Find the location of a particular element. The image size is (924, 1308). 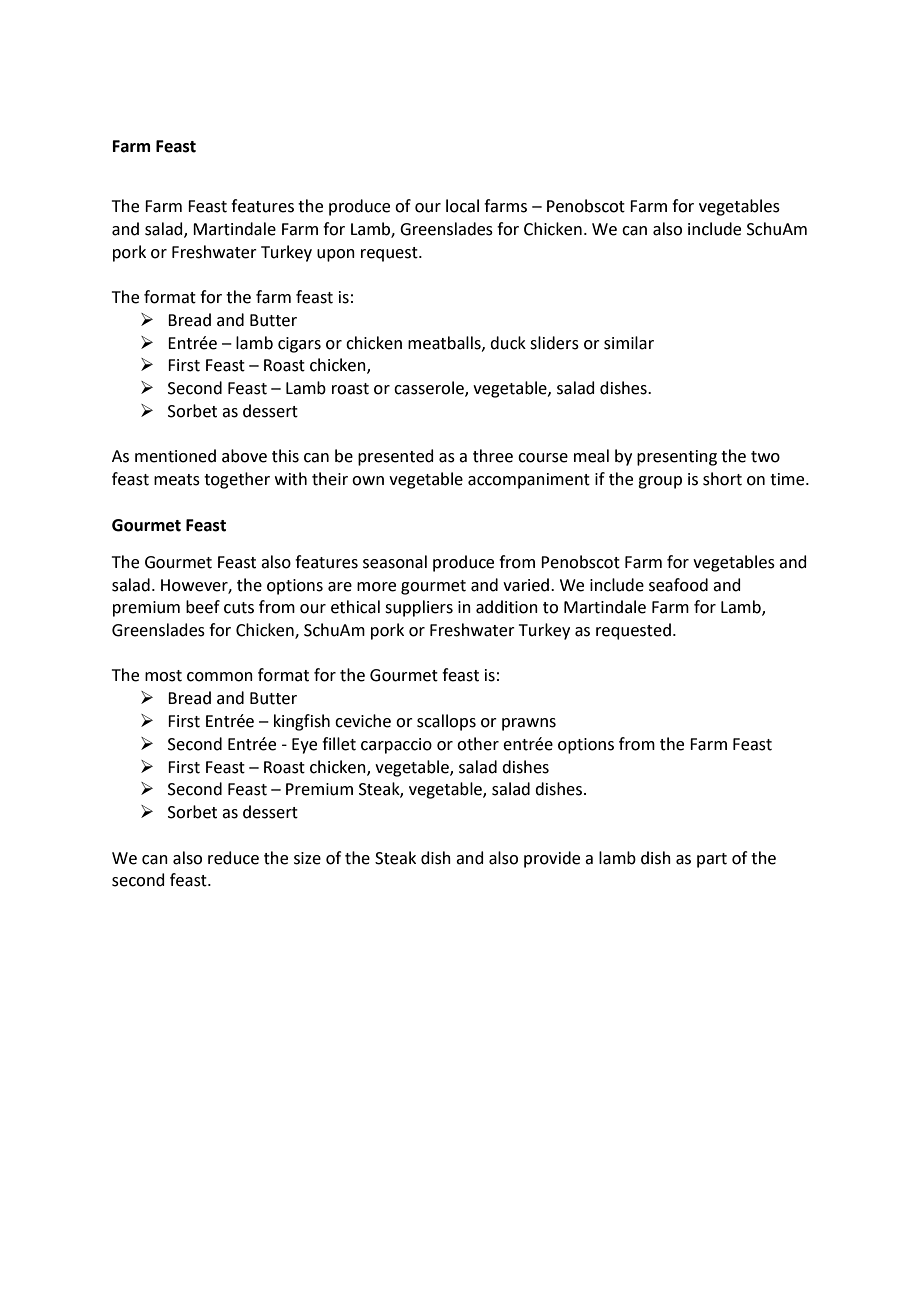

short is located at coordinates (722, 479).
